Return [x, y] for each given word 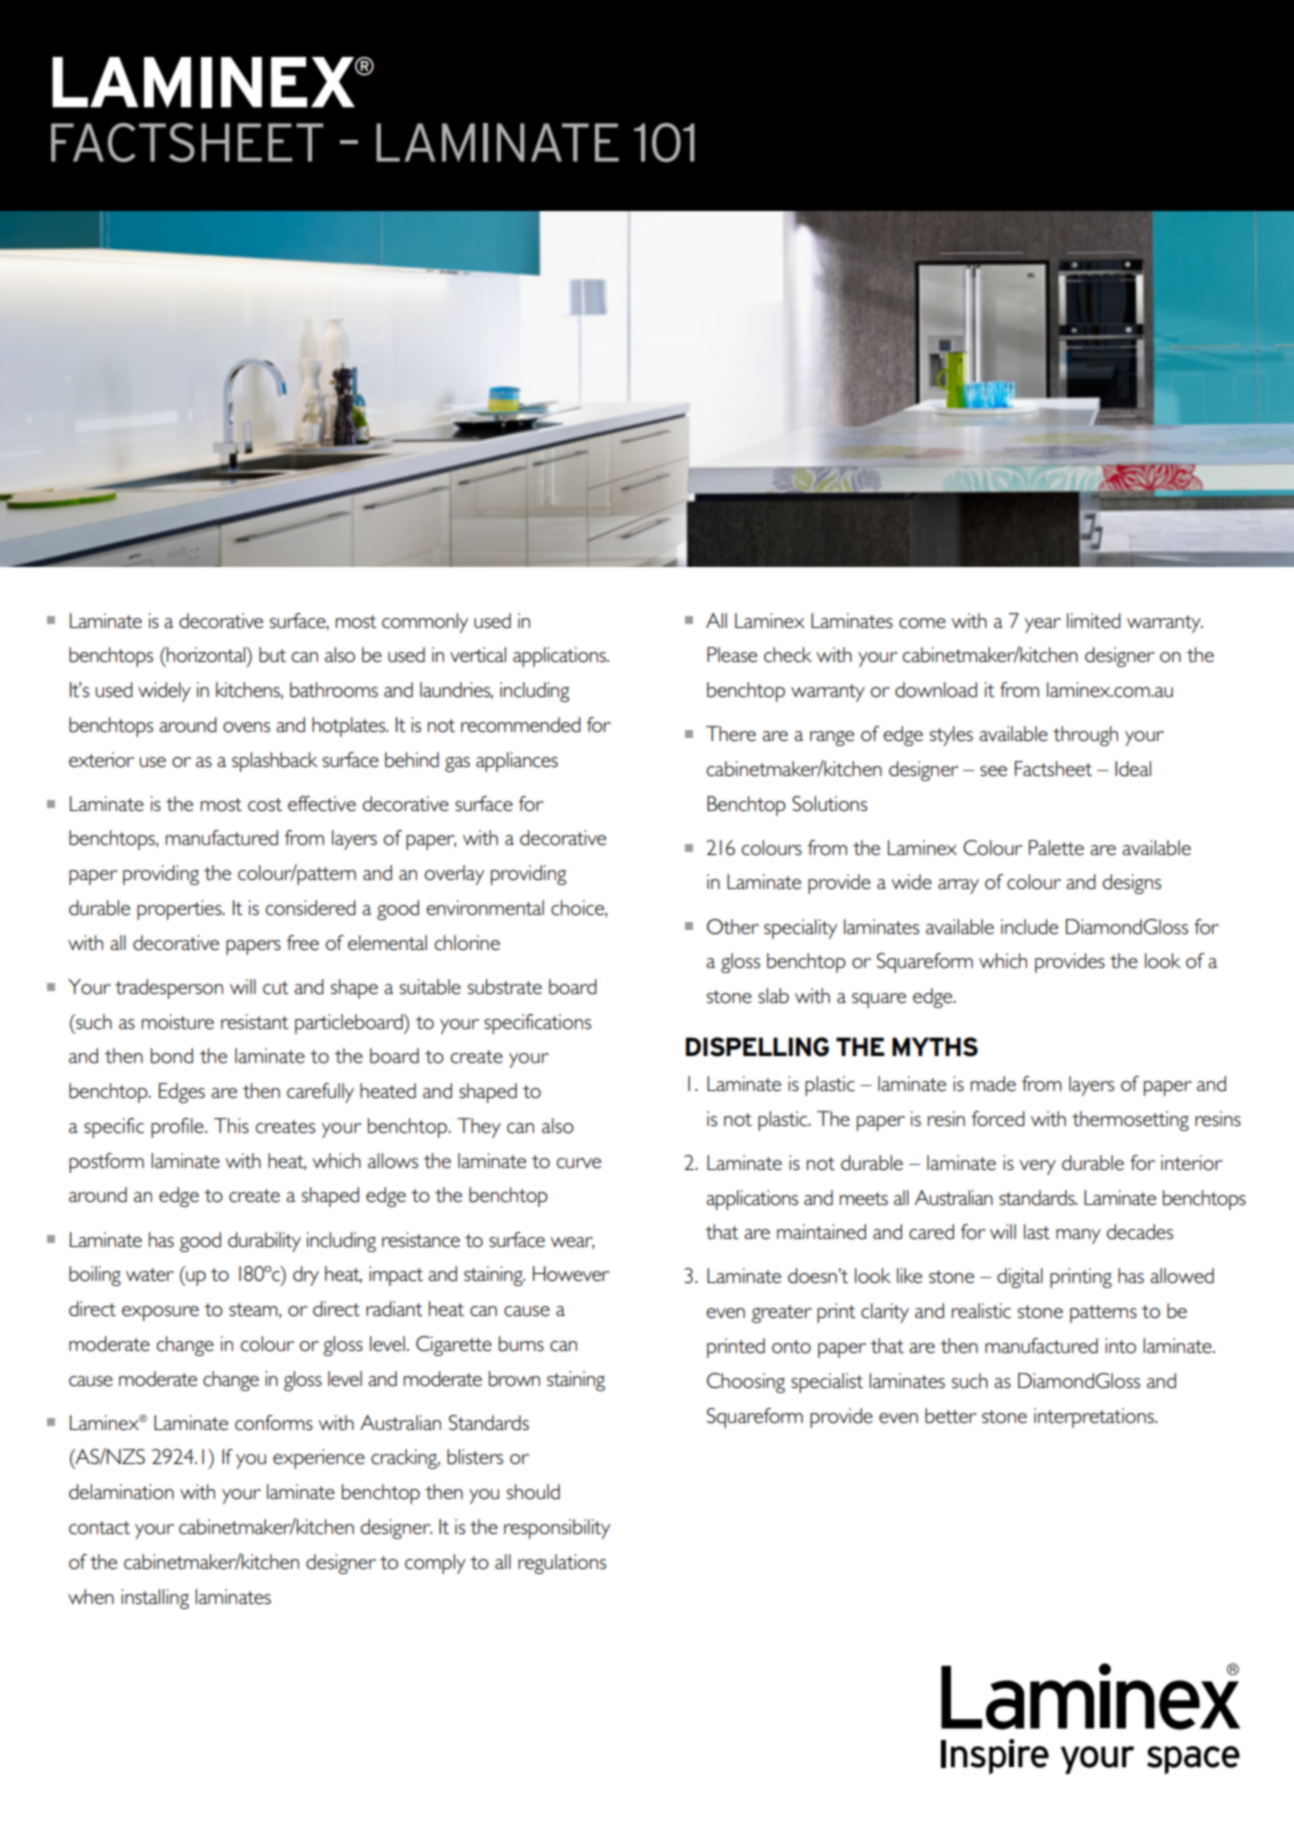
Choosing [746, 1383]
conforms [274, 1423]
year [1043, 625]
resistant [255, 1021]
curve [579, 1163]
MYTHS [935, 1047]
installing [155, 1599]
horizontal [206, 654]
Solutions [829, 804]
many [1078, 1236]
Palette [1056, 847]
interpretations [1095, 1418]
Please [732, 654]
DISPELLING [757, 1047]
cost [265, 805]
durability [264, 1242]
